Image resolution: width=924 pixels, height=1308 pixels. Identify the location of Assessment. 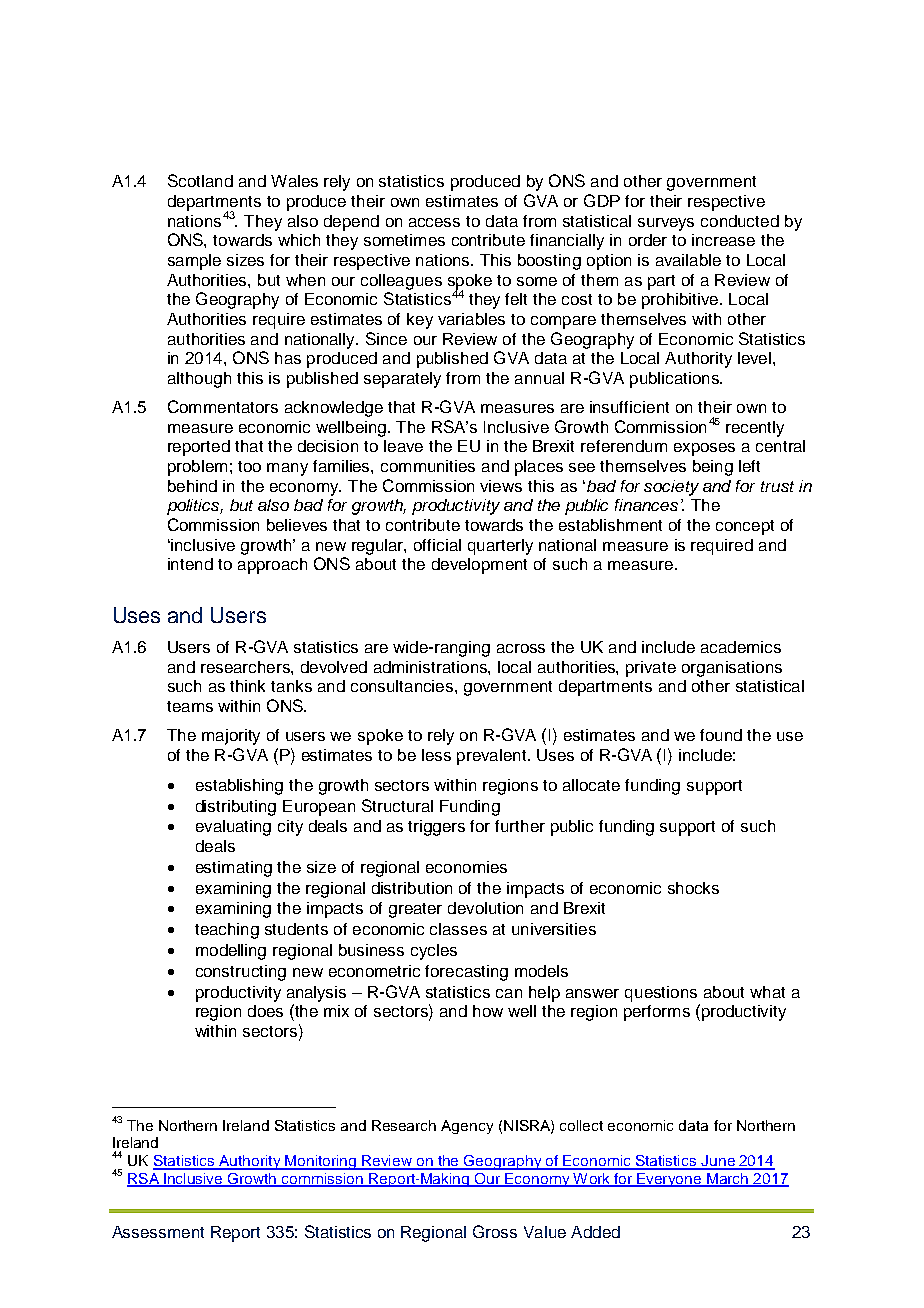
(158, 1232).
